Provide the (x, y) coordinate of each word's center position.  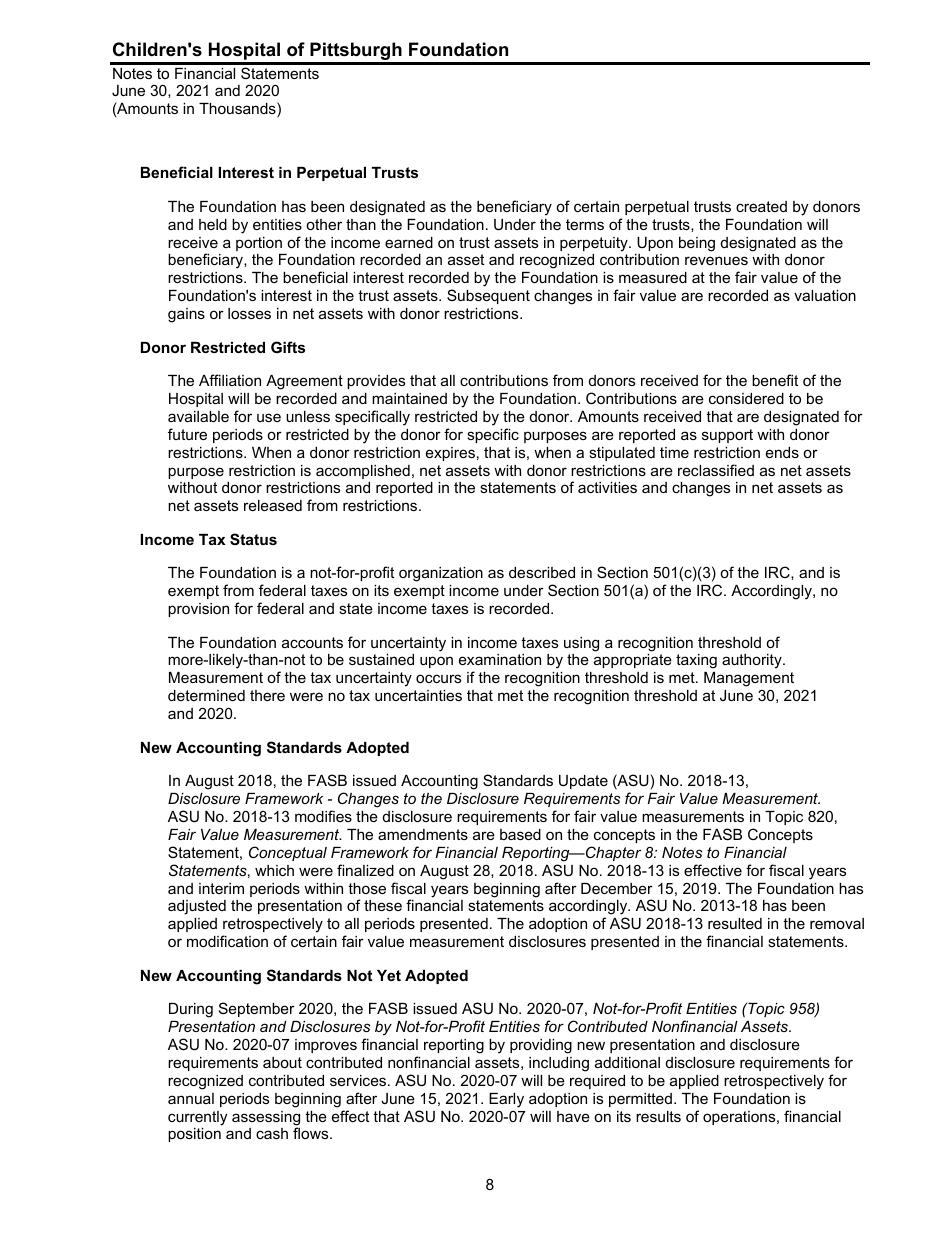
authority (753, 661)
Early (506, 1100)
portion (259, 244)
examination (500, 659)
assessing (266, 1119)
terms (585, 224)
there (267, 695)
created (761, 206)
